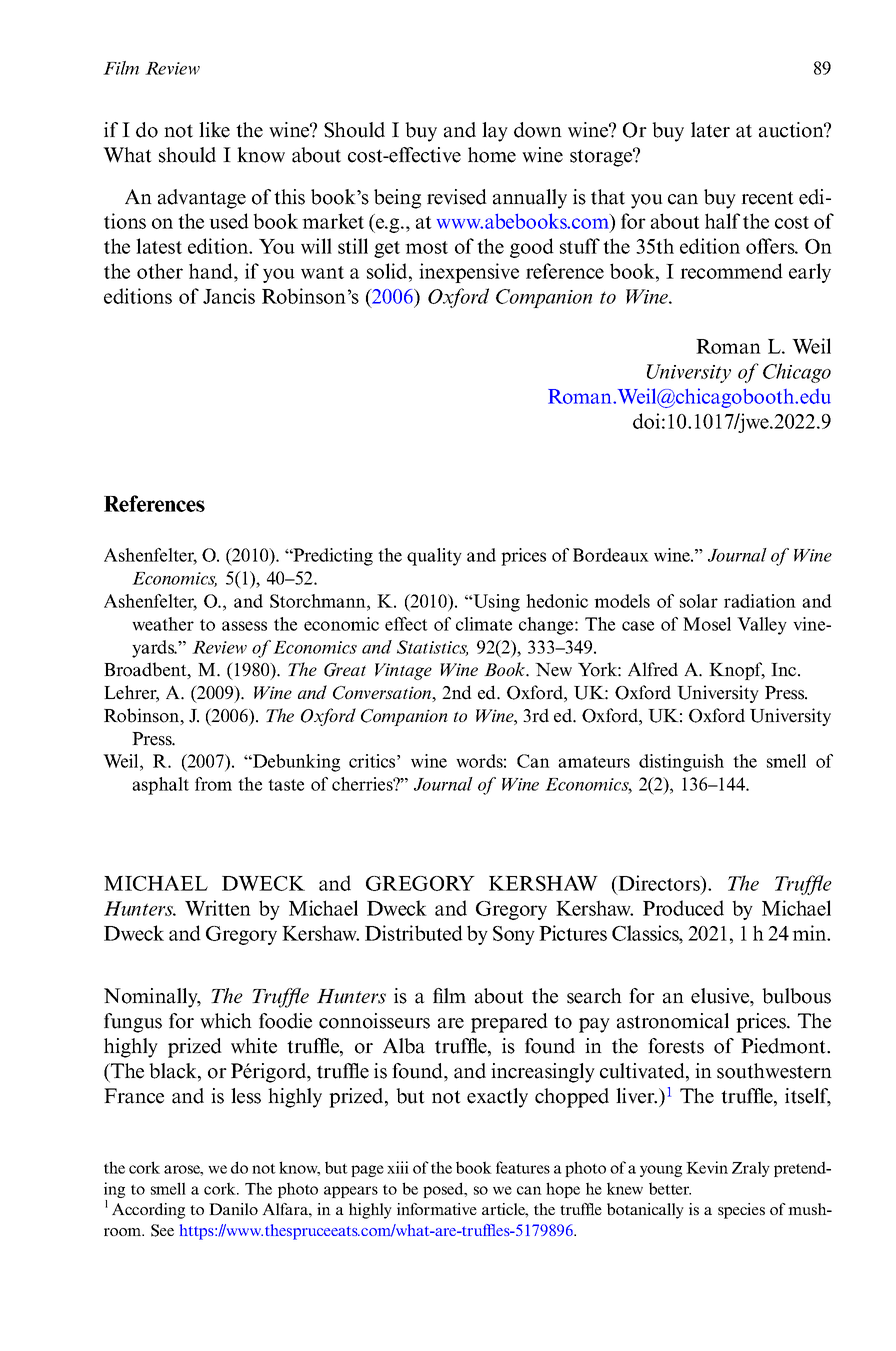 This document has width=896, height=1351. I want to click on Sony, so click(514, 935).
